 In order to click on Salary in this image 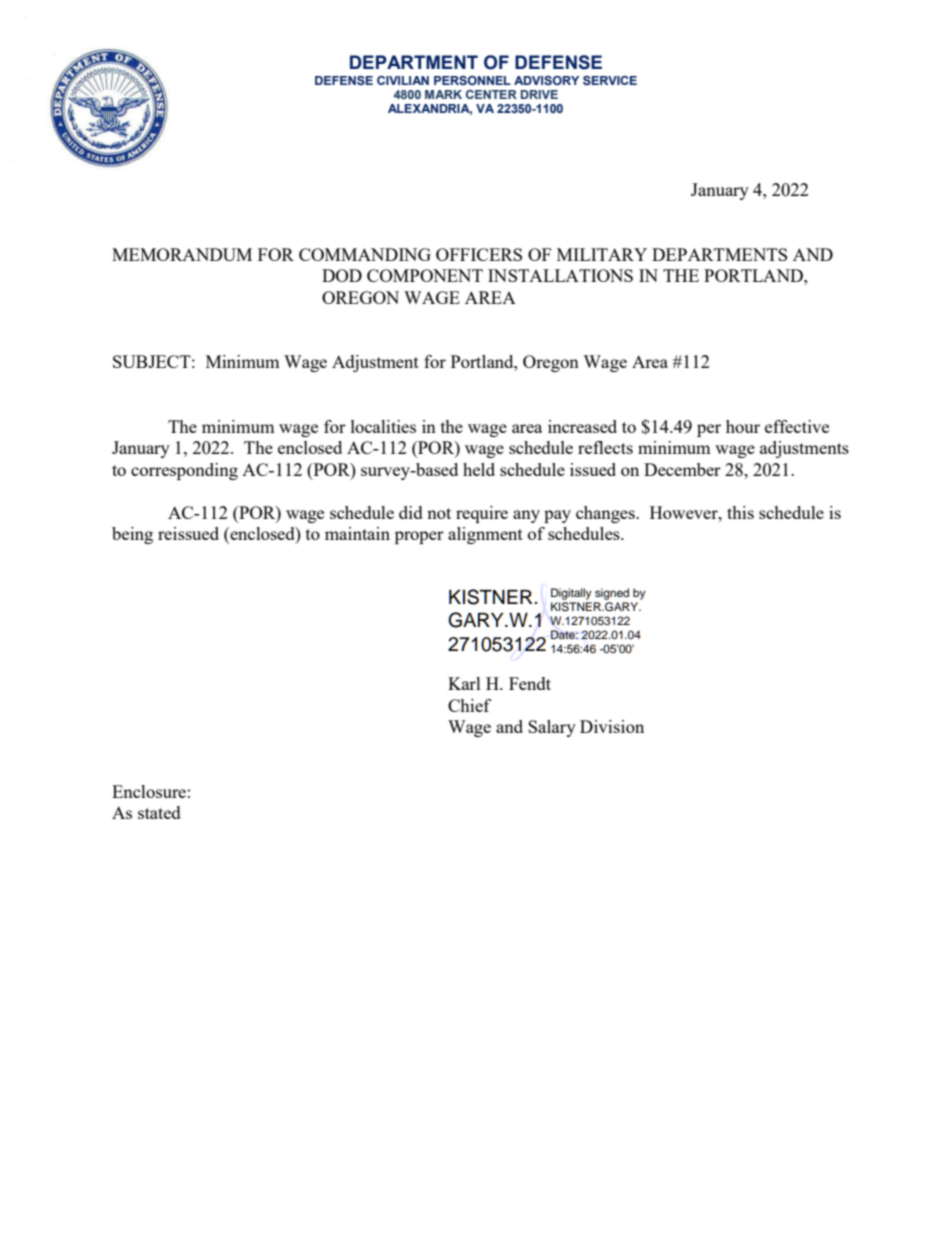, I will do `click(552, 728)`.
